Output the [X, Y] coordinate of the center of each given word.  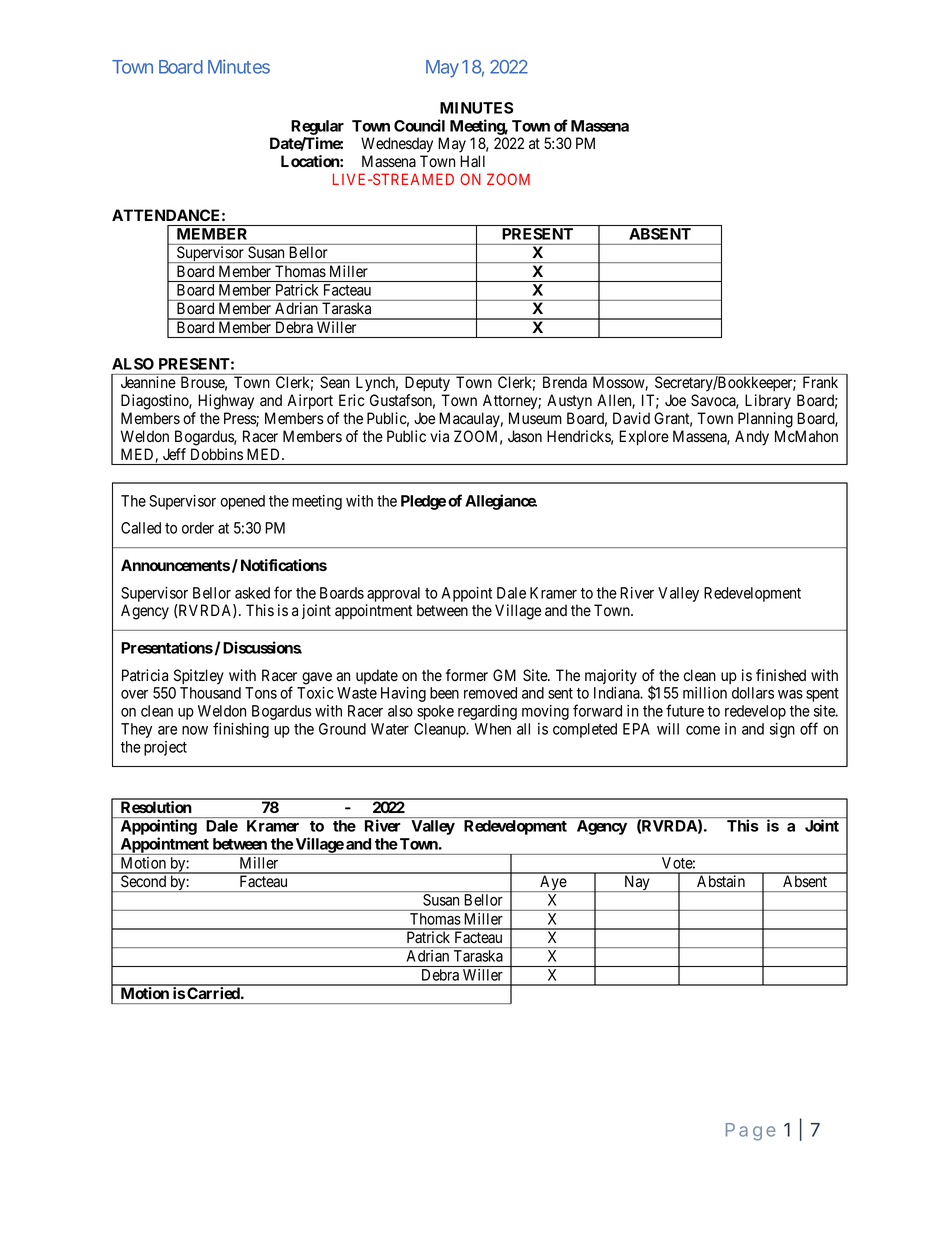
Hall [472, 161]
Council [419, 125]
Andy [752, 438]
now [195, 730]
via [439, 436]
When [493, 729]
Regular [317, 127]
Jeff [174, 454]
